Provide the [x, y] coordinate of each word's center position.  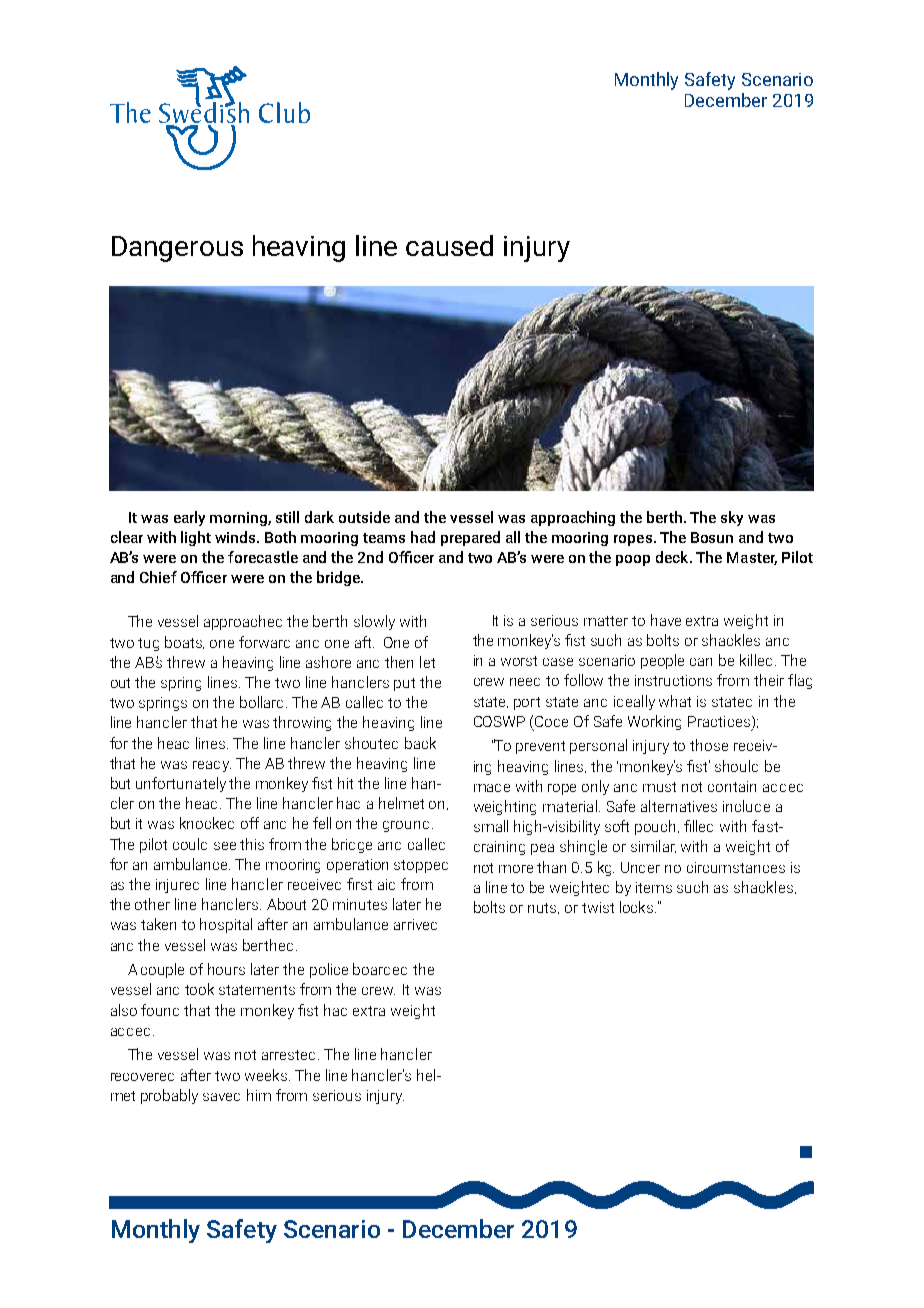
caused [449, 245]
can [701, 662]
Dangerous [177, 249]
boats [184, 642]
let [427, 662]
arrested [290, 1055]
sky [732, 518]
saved [221, 1097]
